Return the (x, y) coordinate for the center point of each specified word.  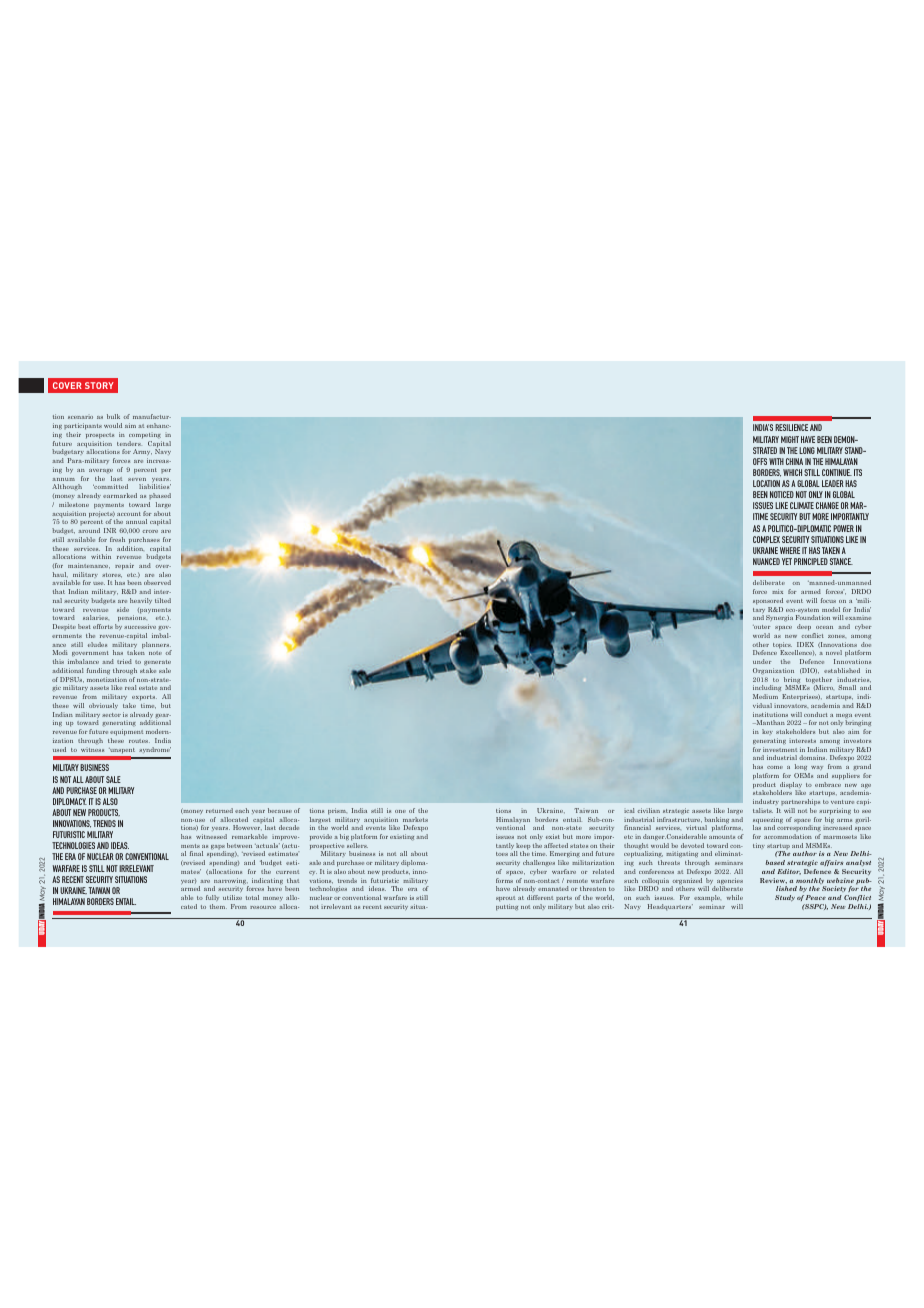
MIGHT (790, 439)
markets (415, 819)
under (762, 661)
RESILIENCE (791, 427)
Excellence (797, 653)
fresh (117, 539)
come (775, 767)
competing (145, 436)
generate (157, 663)
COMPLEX (766, 539)
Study (785, 898)
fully (212, 898)
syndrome (155, 749)
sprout (505, 899)
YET (787, 561)
